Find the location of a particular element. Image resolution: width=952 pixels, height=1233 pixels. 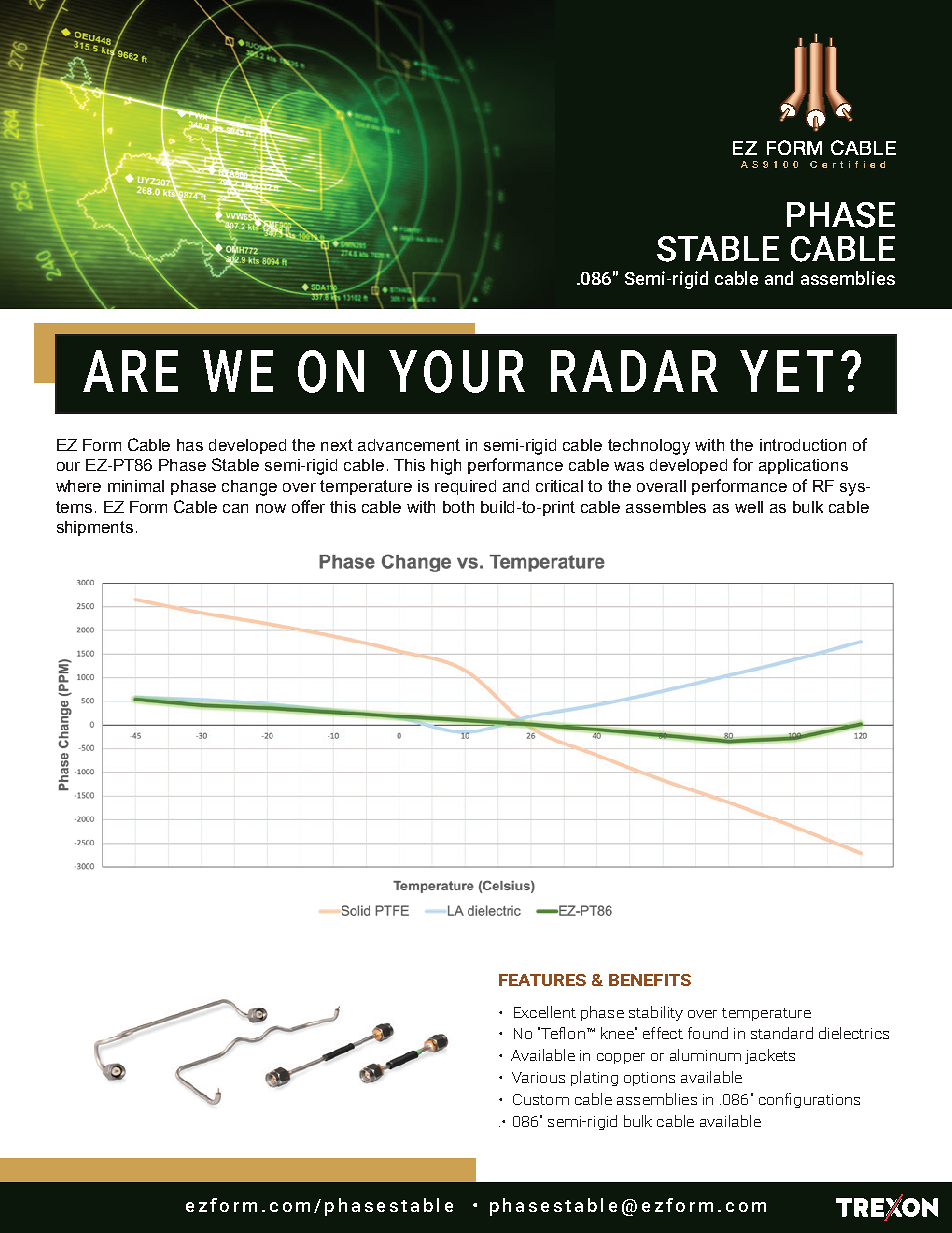

ARE is located at coordinates (130, 371).
